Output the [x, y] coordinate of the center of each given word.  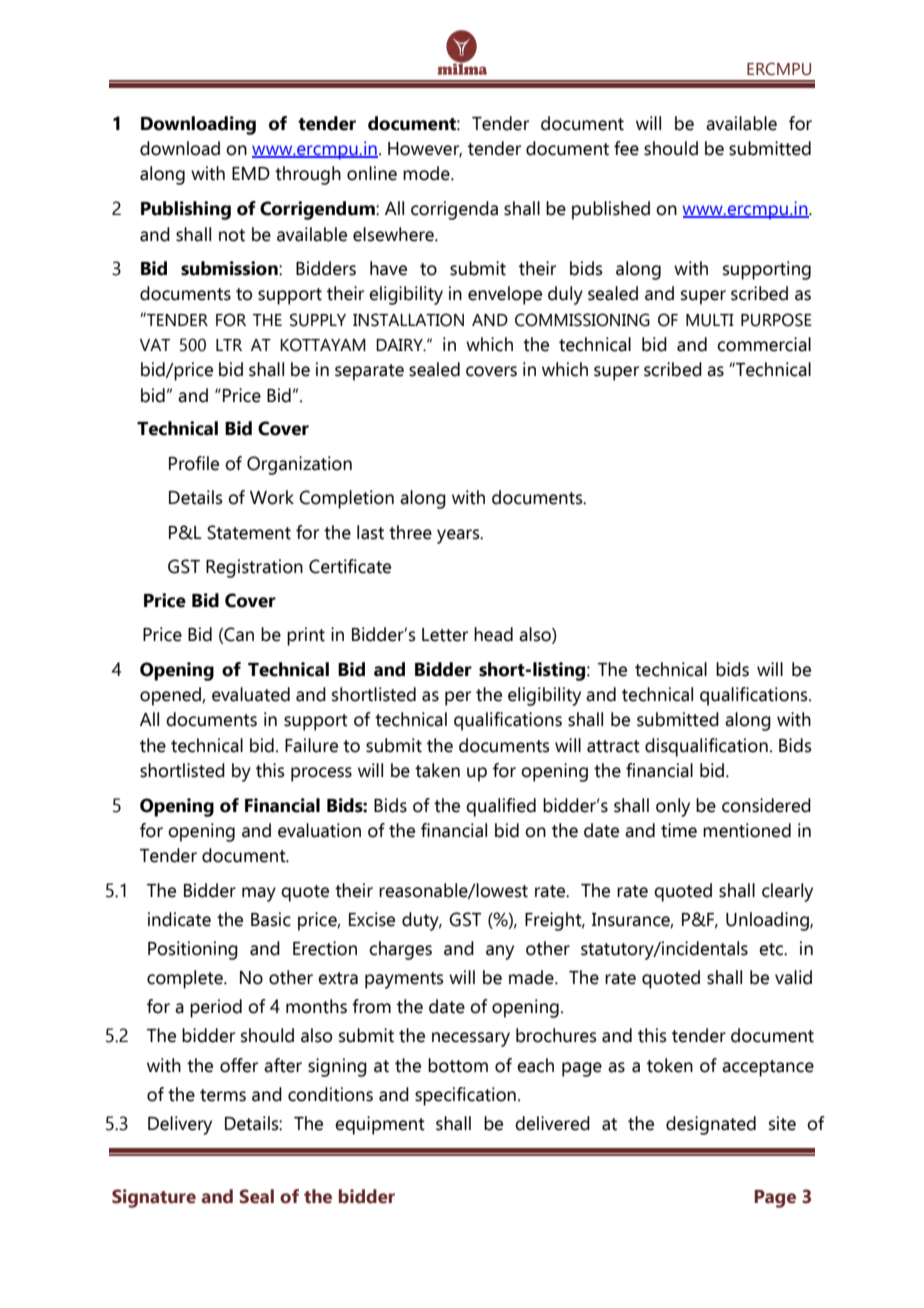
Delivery [180, 1125]
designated [711, 1125]
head [493, 634]
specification [465, 1096]
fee [626, 148]
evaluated [251, 694]
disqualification [706, 747]
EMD [251, 173]
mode [427, 173]
